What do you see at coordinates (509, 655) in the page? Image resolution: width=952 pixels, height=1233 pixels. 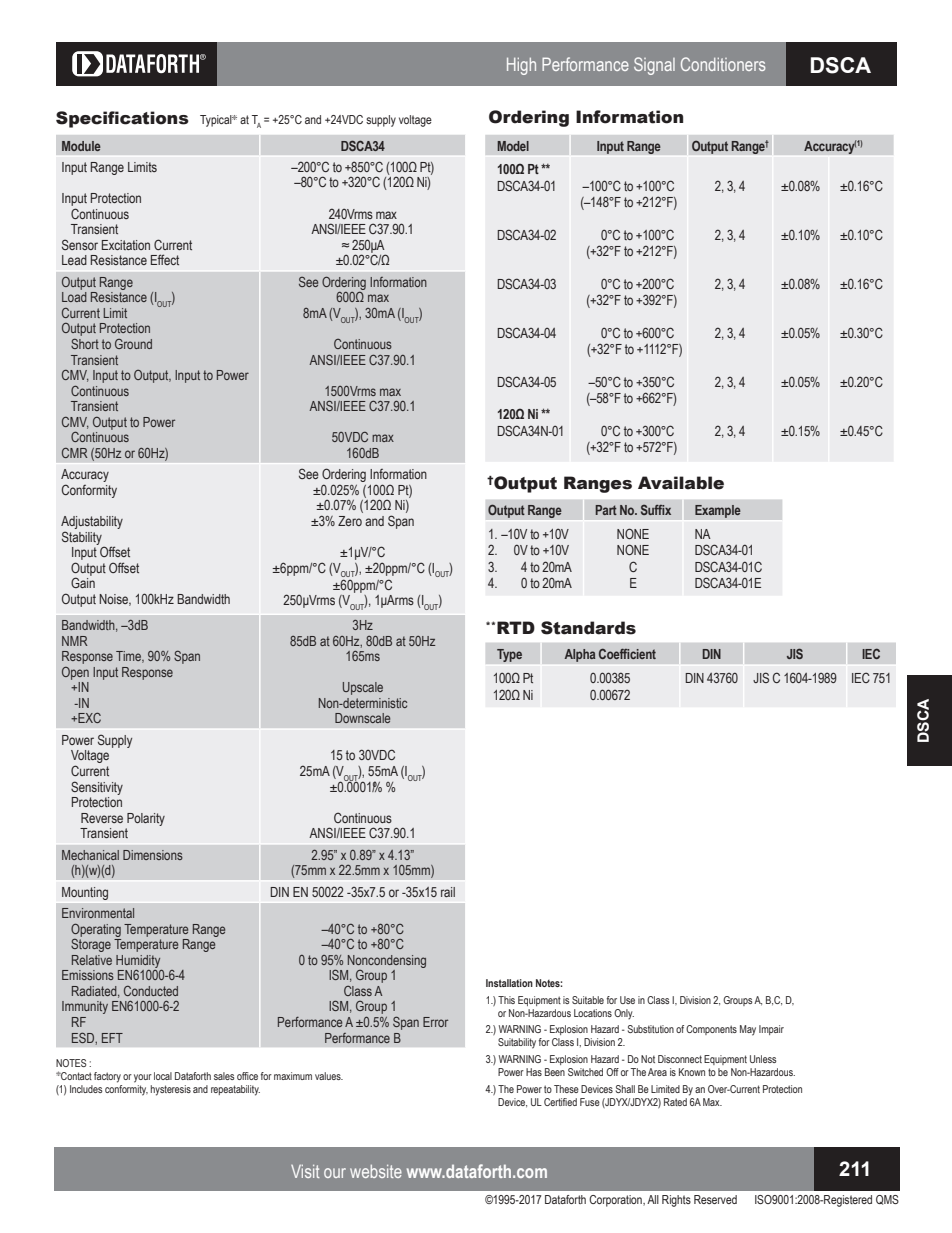 I see `Type` at bounding box center [509, 655].
